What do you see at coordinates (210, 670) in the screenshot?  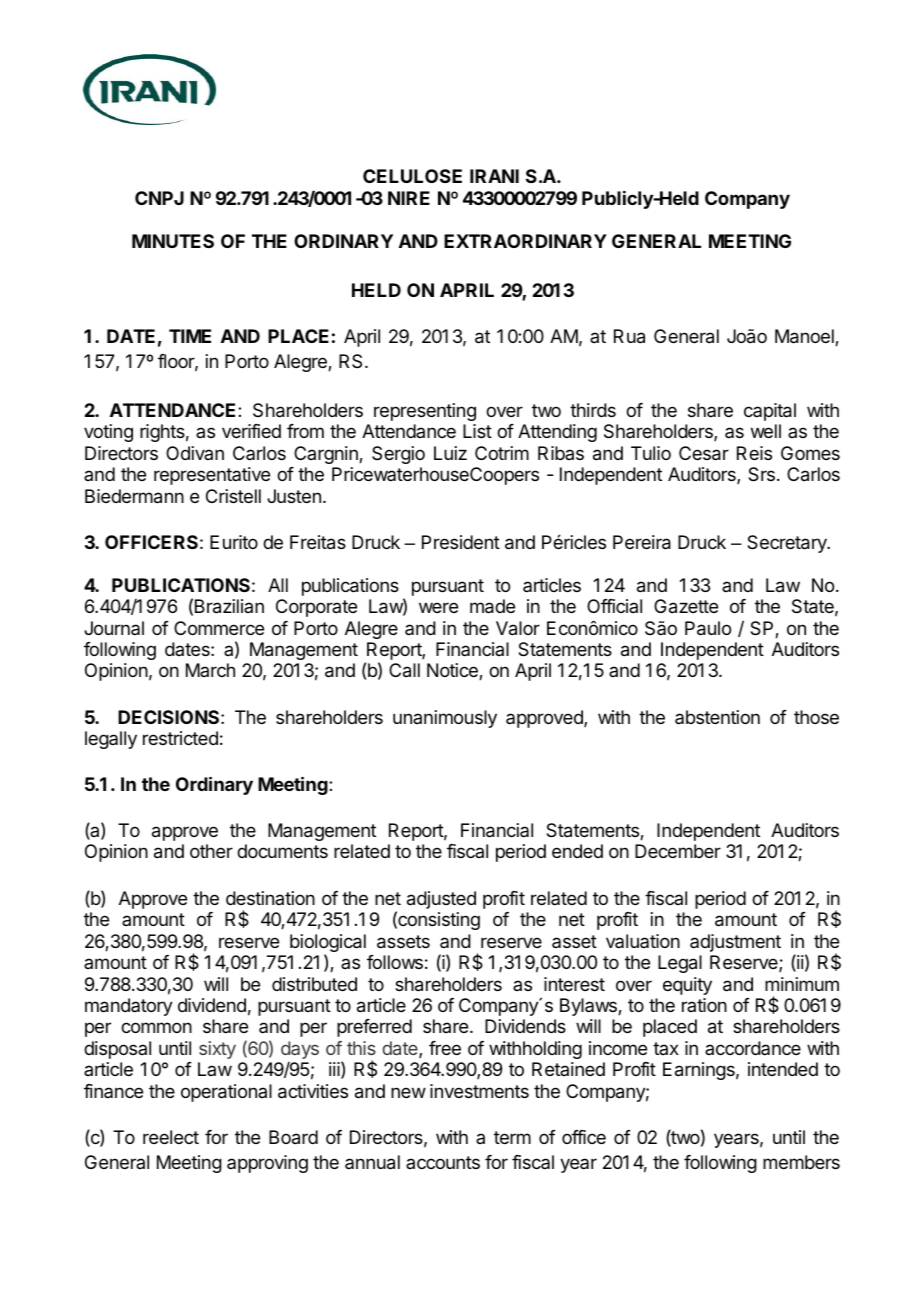 I see `March` at bounding box center [210, 670].
